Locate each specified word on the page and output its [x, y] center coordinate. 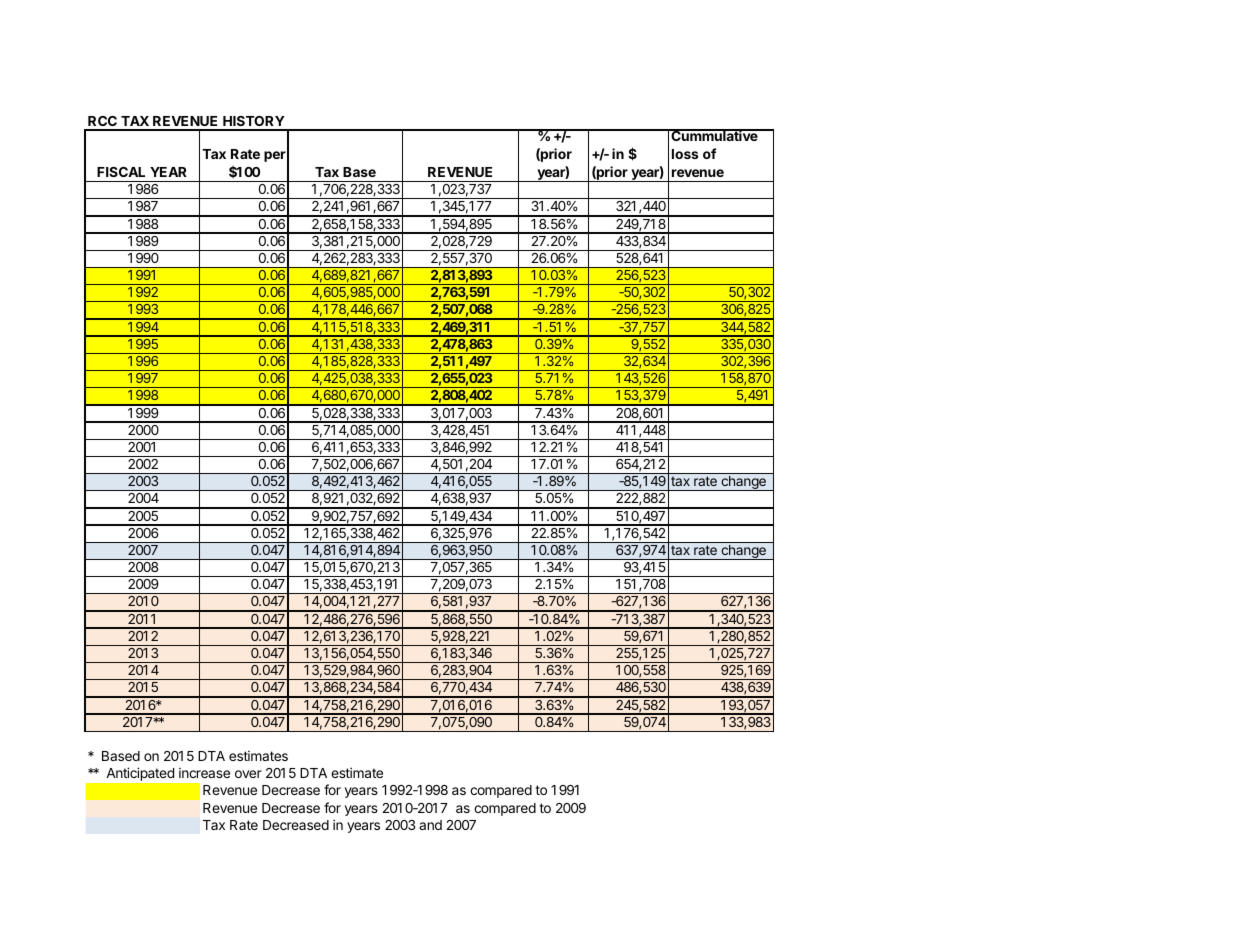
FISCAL [121, 172]
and [430, 825]
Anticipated [140, 774]
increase [204, 773]
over [248, 774]
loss [685, 154]
